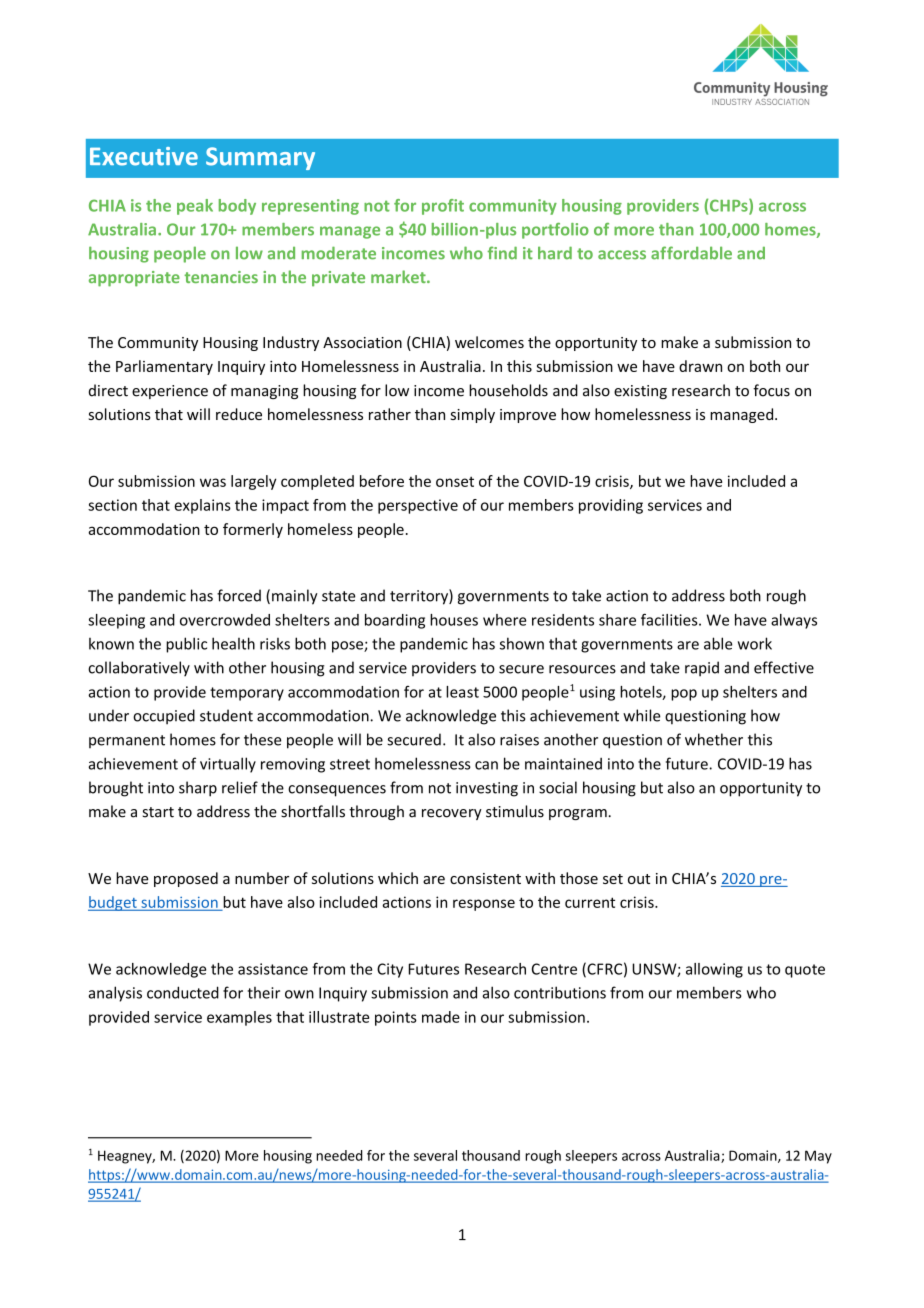 This image has height=1308, width=924. I want to click on onset, so click(455, 481).
